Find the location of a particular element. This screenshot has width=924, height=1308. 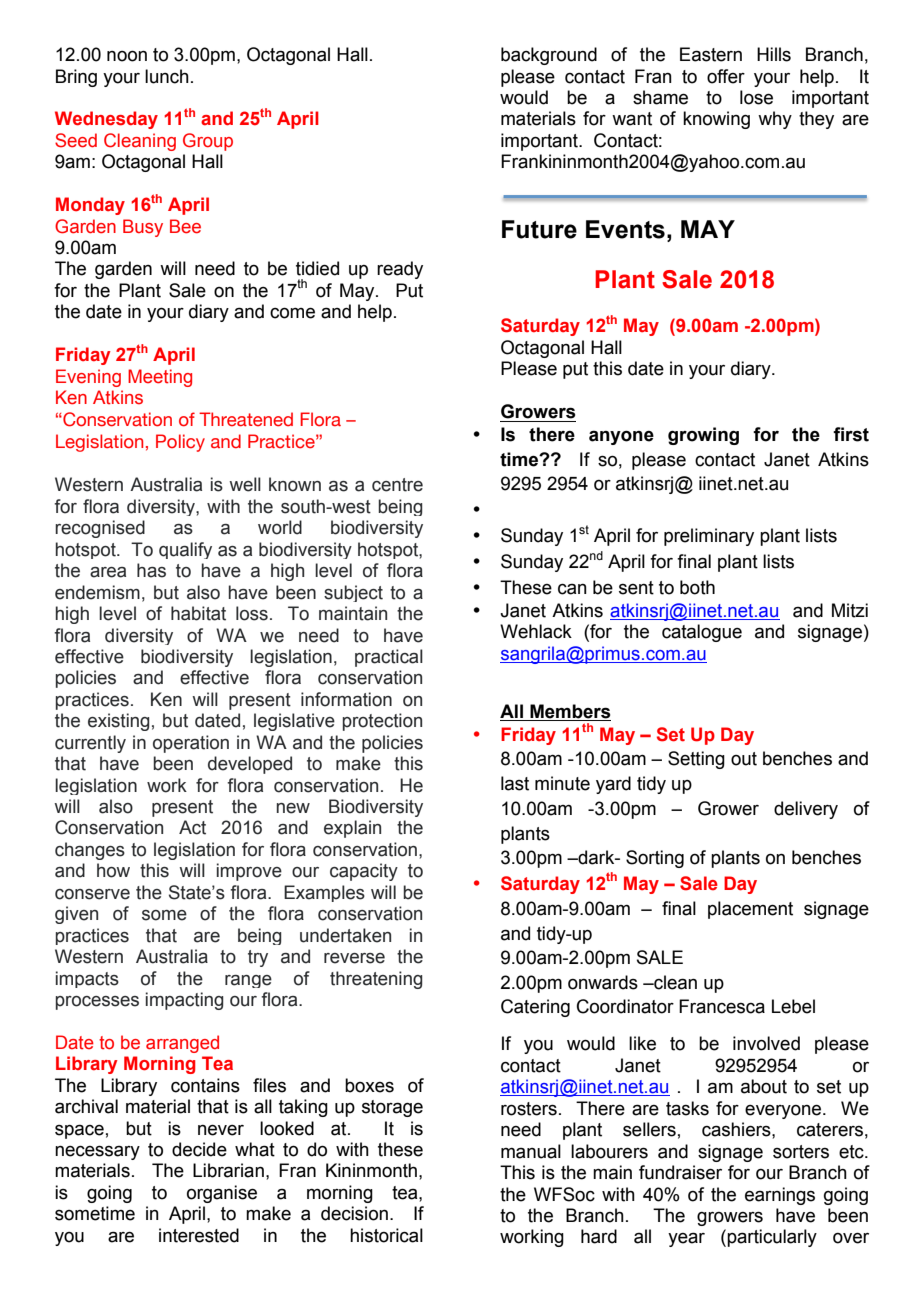

habitat is located at coordinates (198, 613).
